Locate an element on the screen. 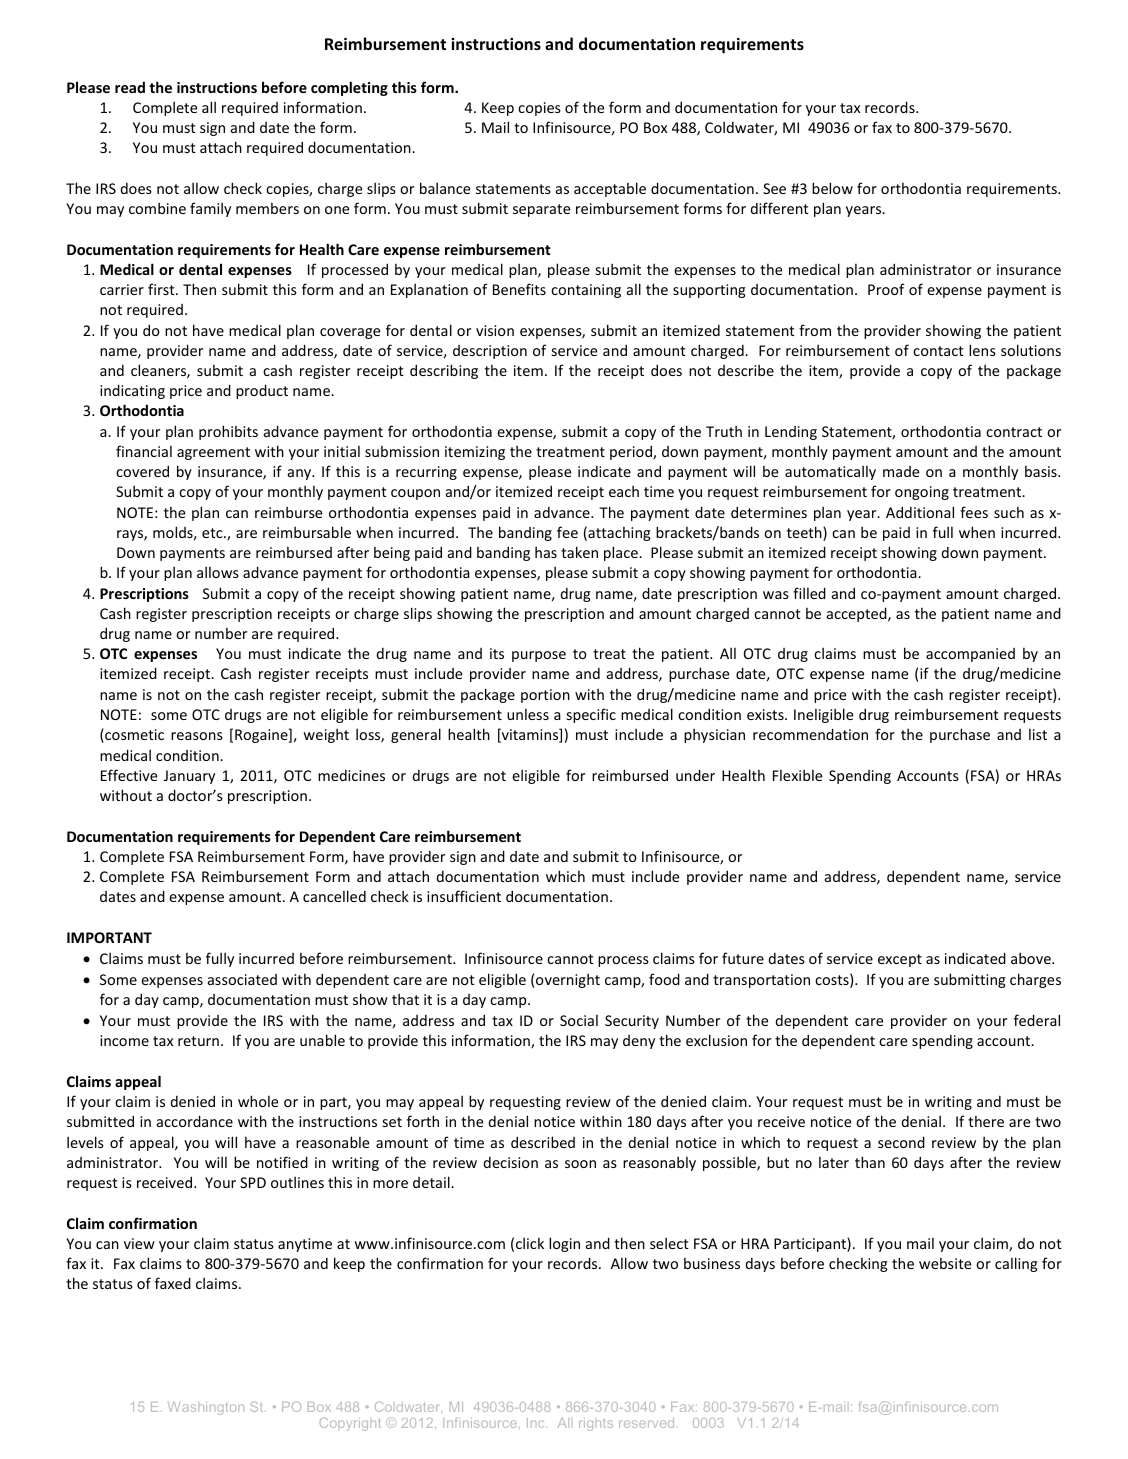  contact is located at coordinates (938, 351).
